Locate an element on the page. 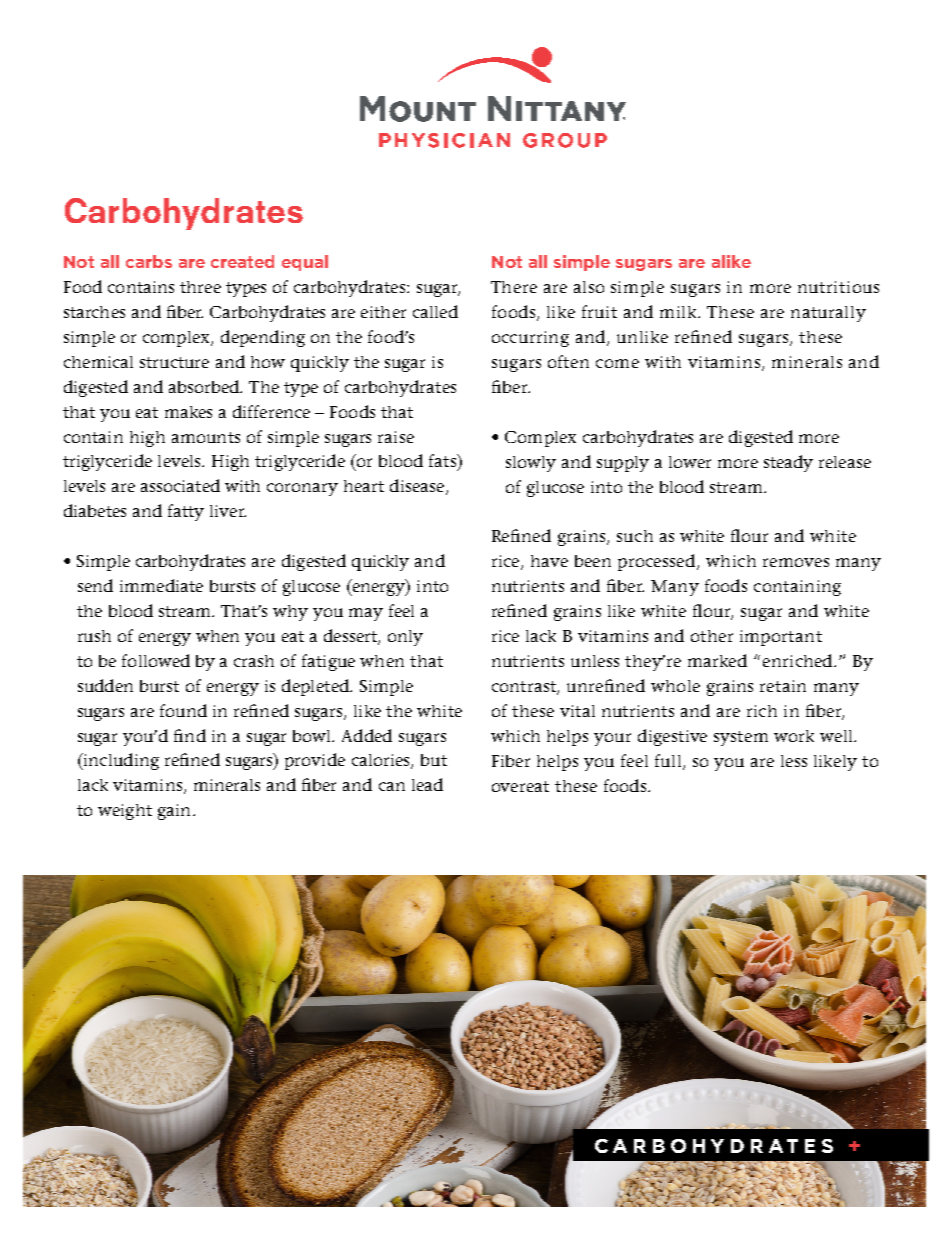 The width and height of the document is (952, 1233). only is located at coordinates (405, 638).
